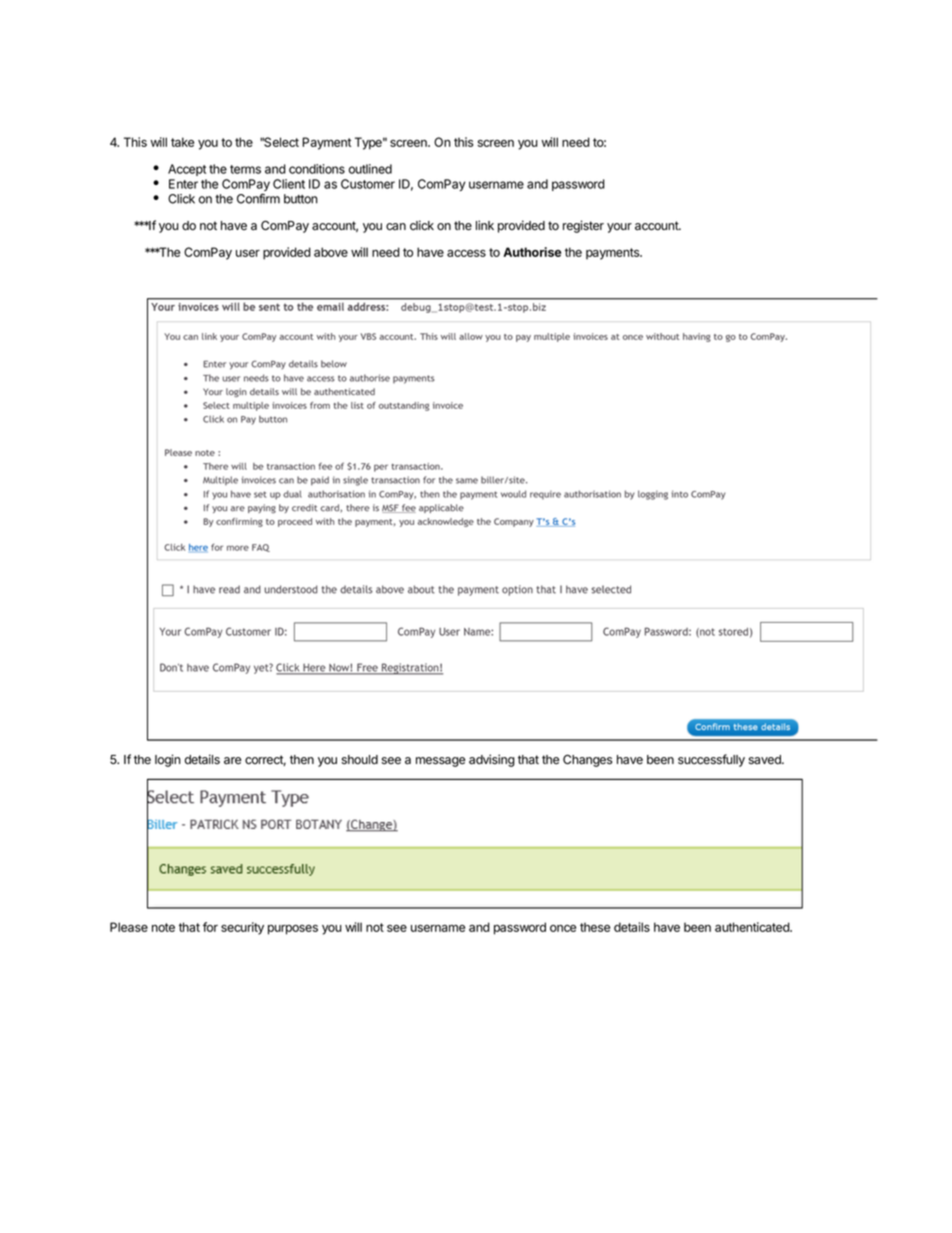 This screenshot has width=952, height=1233. I want to click on above, so click(331, 252).
